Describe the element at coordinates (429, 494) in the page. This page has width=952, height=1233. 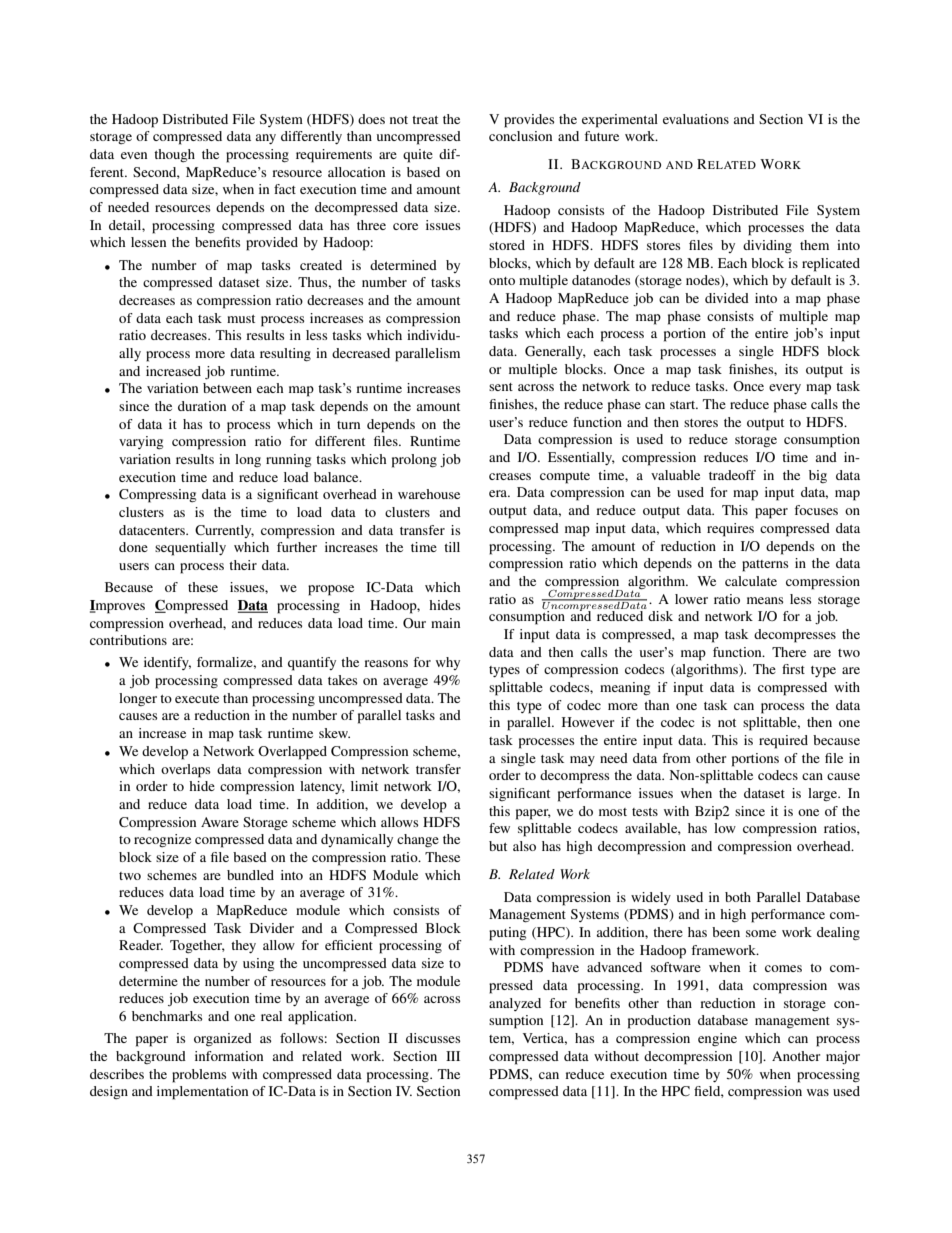
I see `warehouse` at that location.
